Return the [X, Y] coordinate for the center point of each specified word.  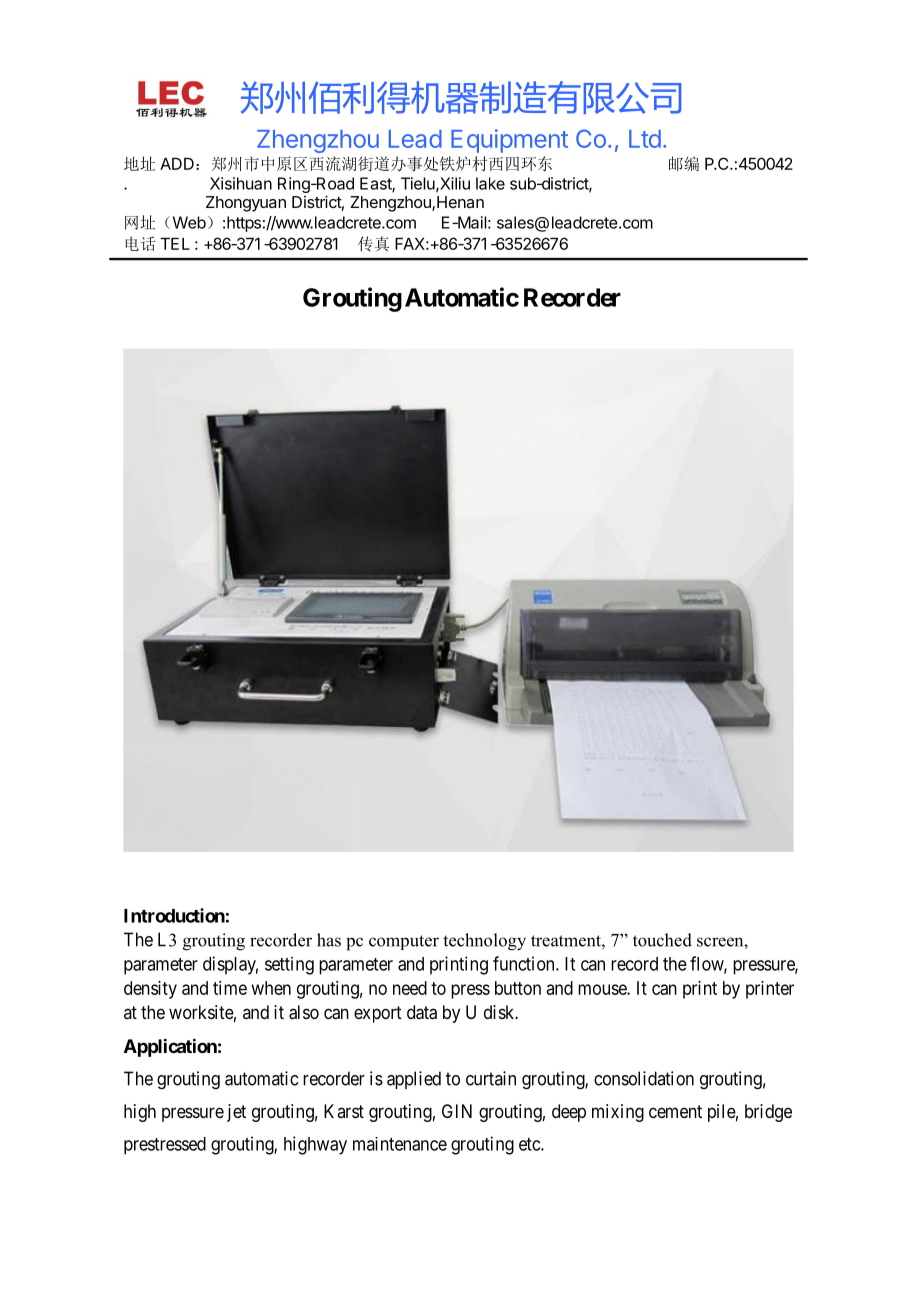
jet [236, 1113]
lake [490, 183]
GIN [457, 1111]
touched [662, 940]
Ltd [645, 139]
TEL [175, 244]
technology [484, 942]
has [329, 940]
